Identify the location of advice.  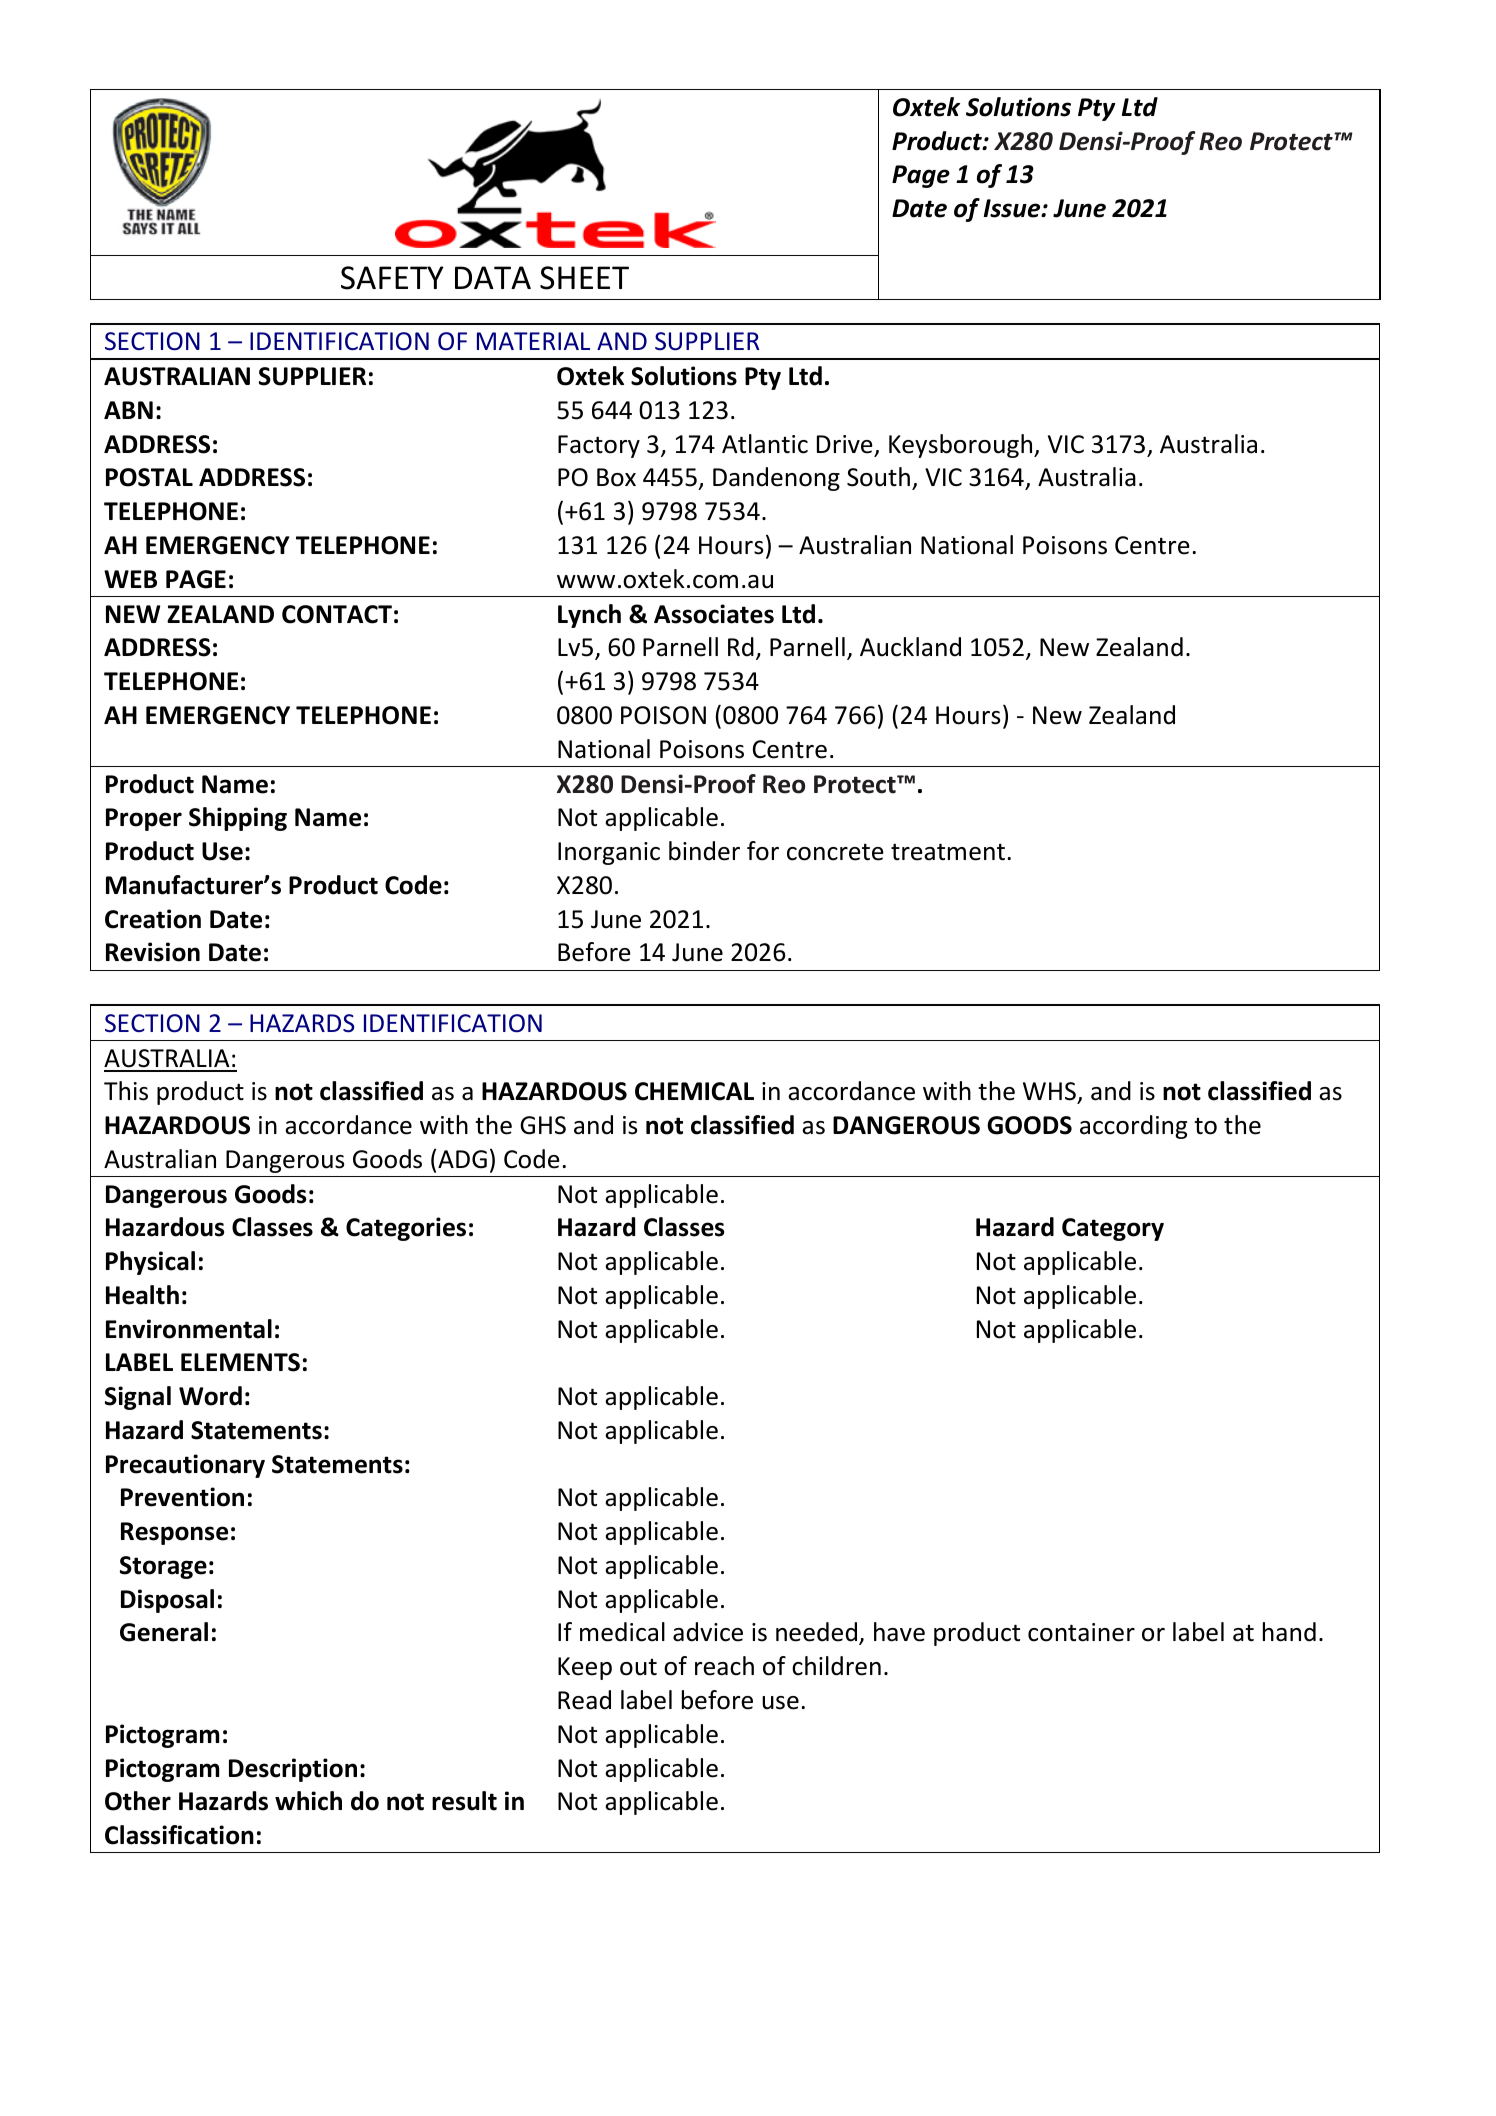
(708, 1632).
